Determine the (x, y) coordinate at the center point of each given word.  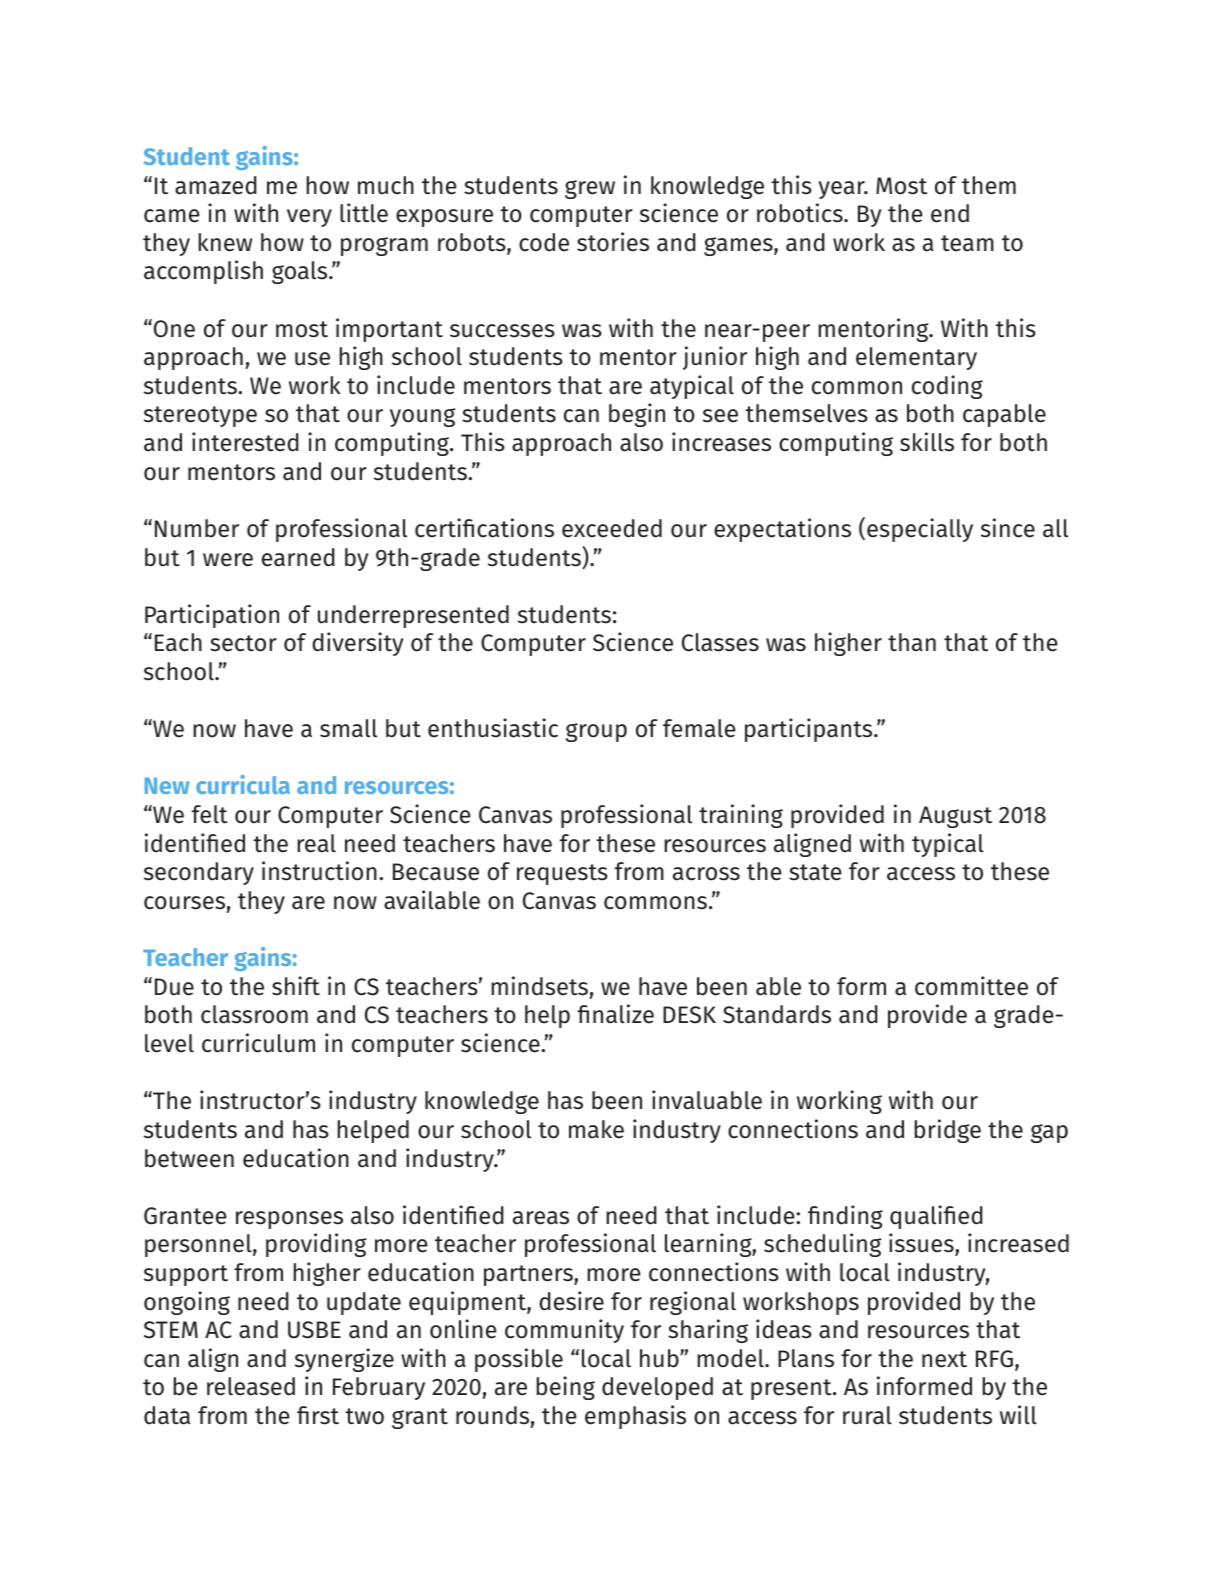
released (251, 1386)
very (309, 218)
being (565, 1388)
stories (613, 242)
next (944, 1359)
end (950, 213)
